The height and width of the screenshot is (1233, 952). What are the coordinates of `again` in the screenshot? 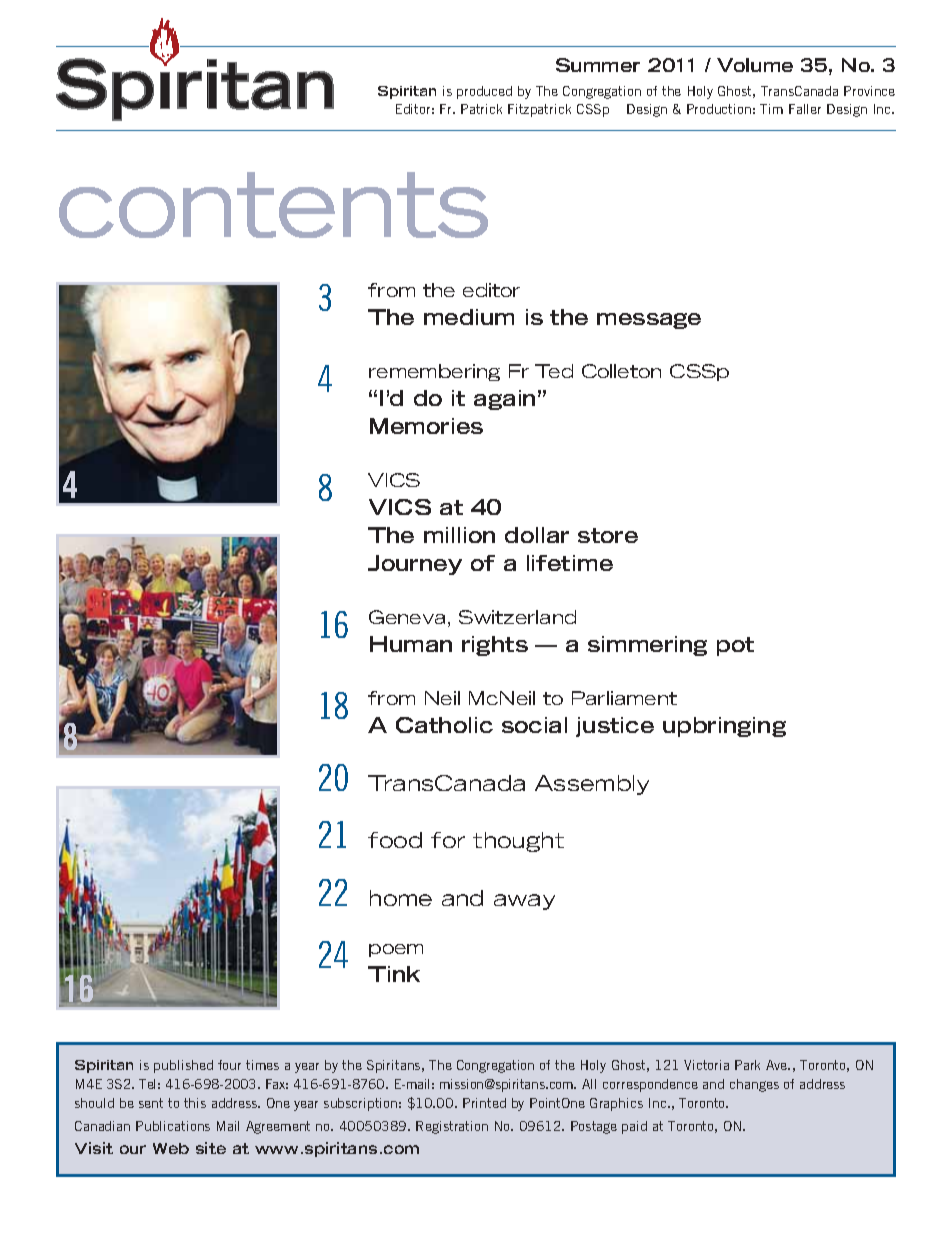 It's located at (504, 400).
